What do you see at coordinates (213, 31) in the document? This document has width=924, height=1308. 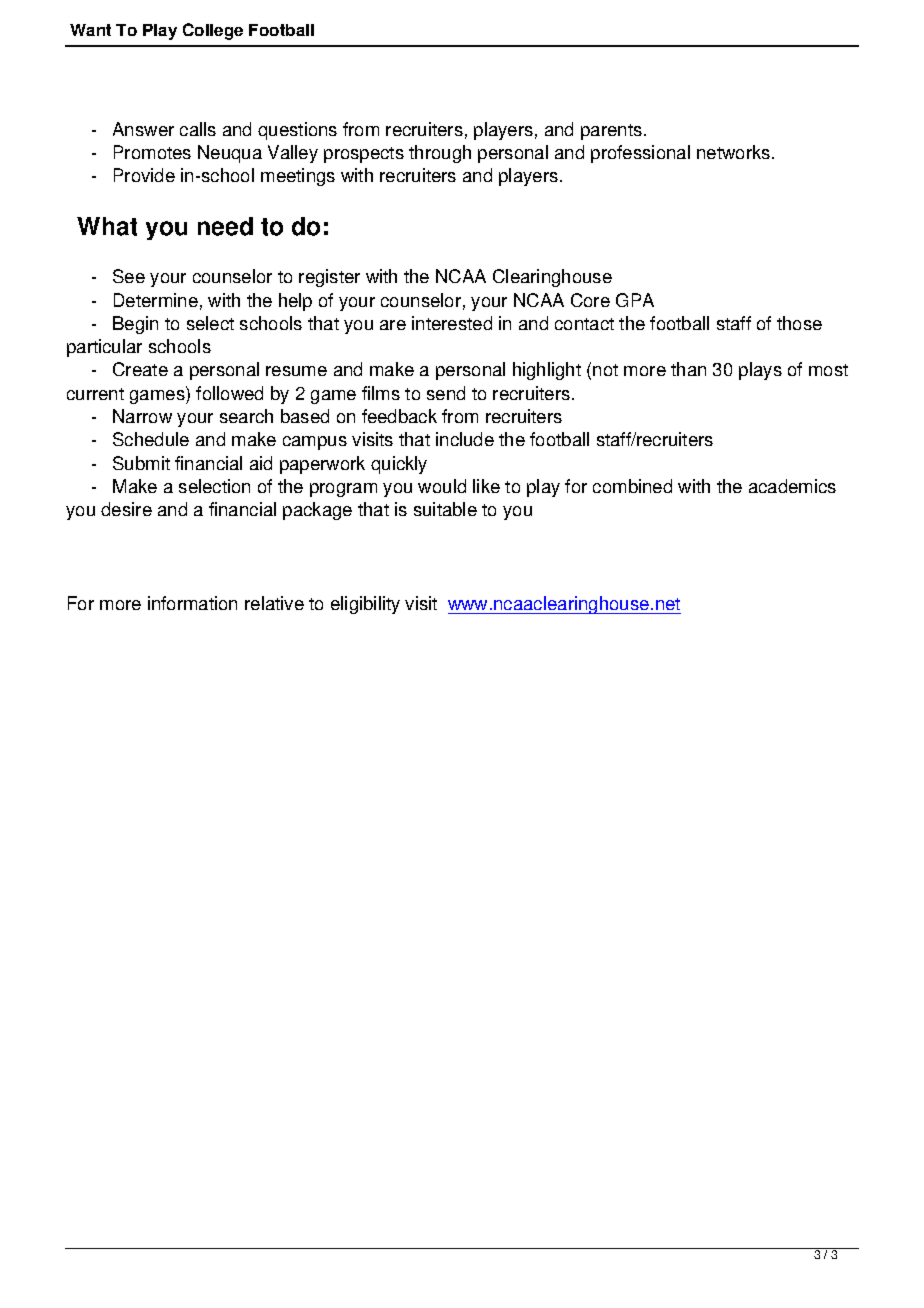 I see `College` at bounding box center [213, 31].
